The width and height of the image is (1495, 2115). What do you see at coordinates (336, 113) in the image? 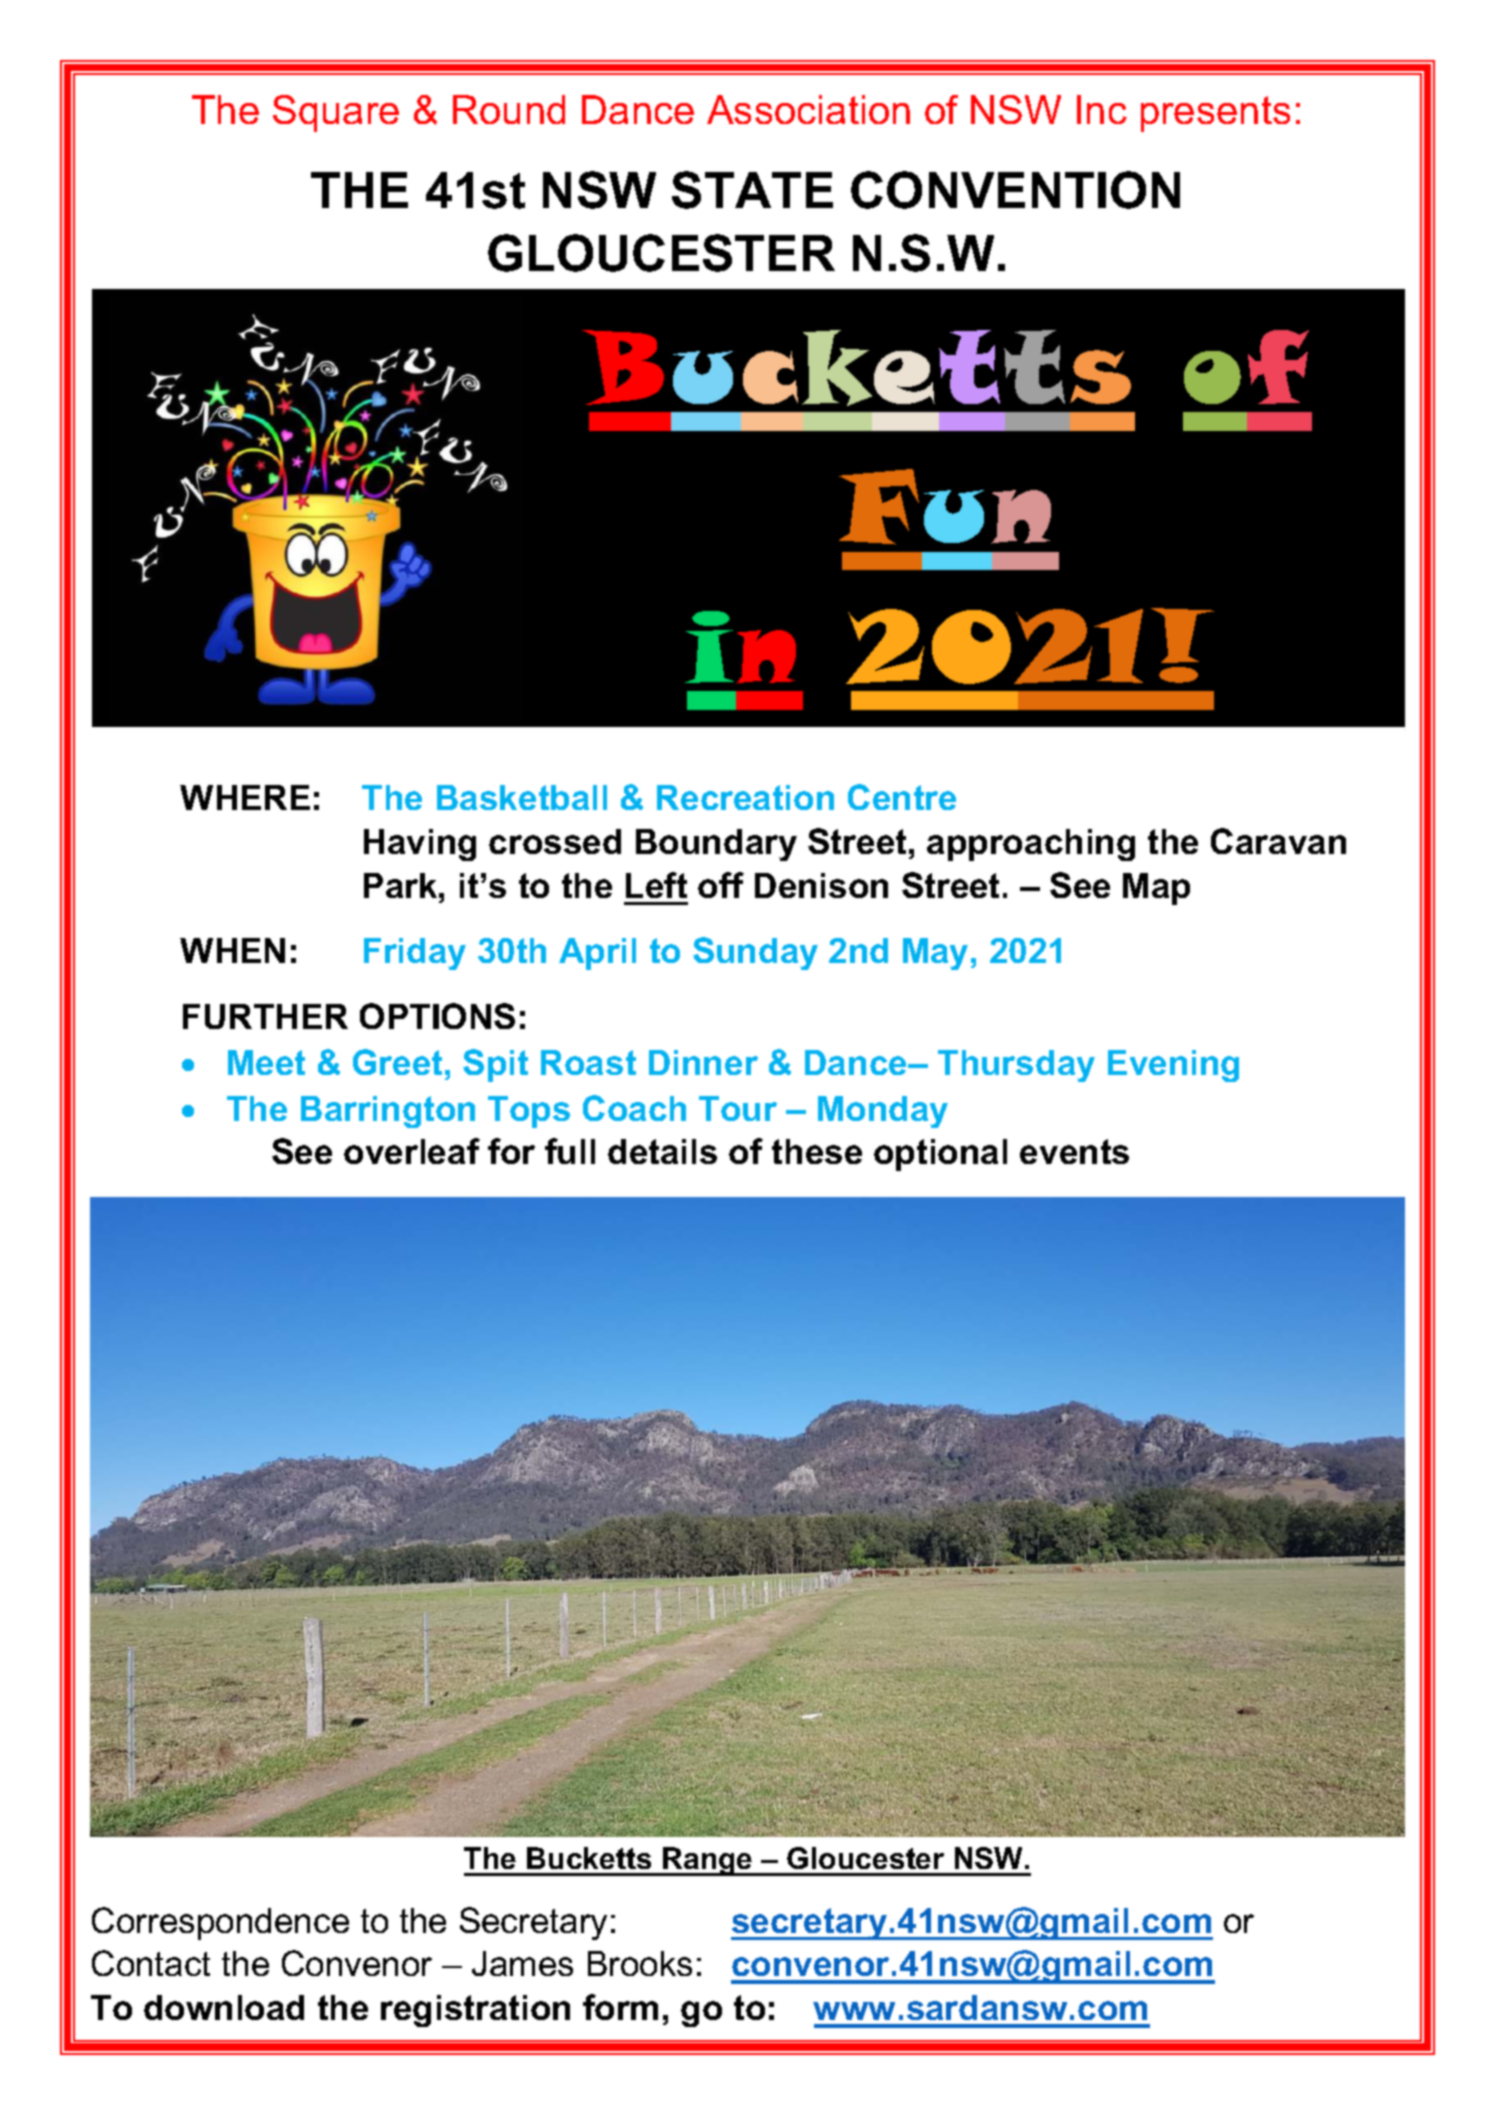
I see `Square` at bounding box center [336, 113].
